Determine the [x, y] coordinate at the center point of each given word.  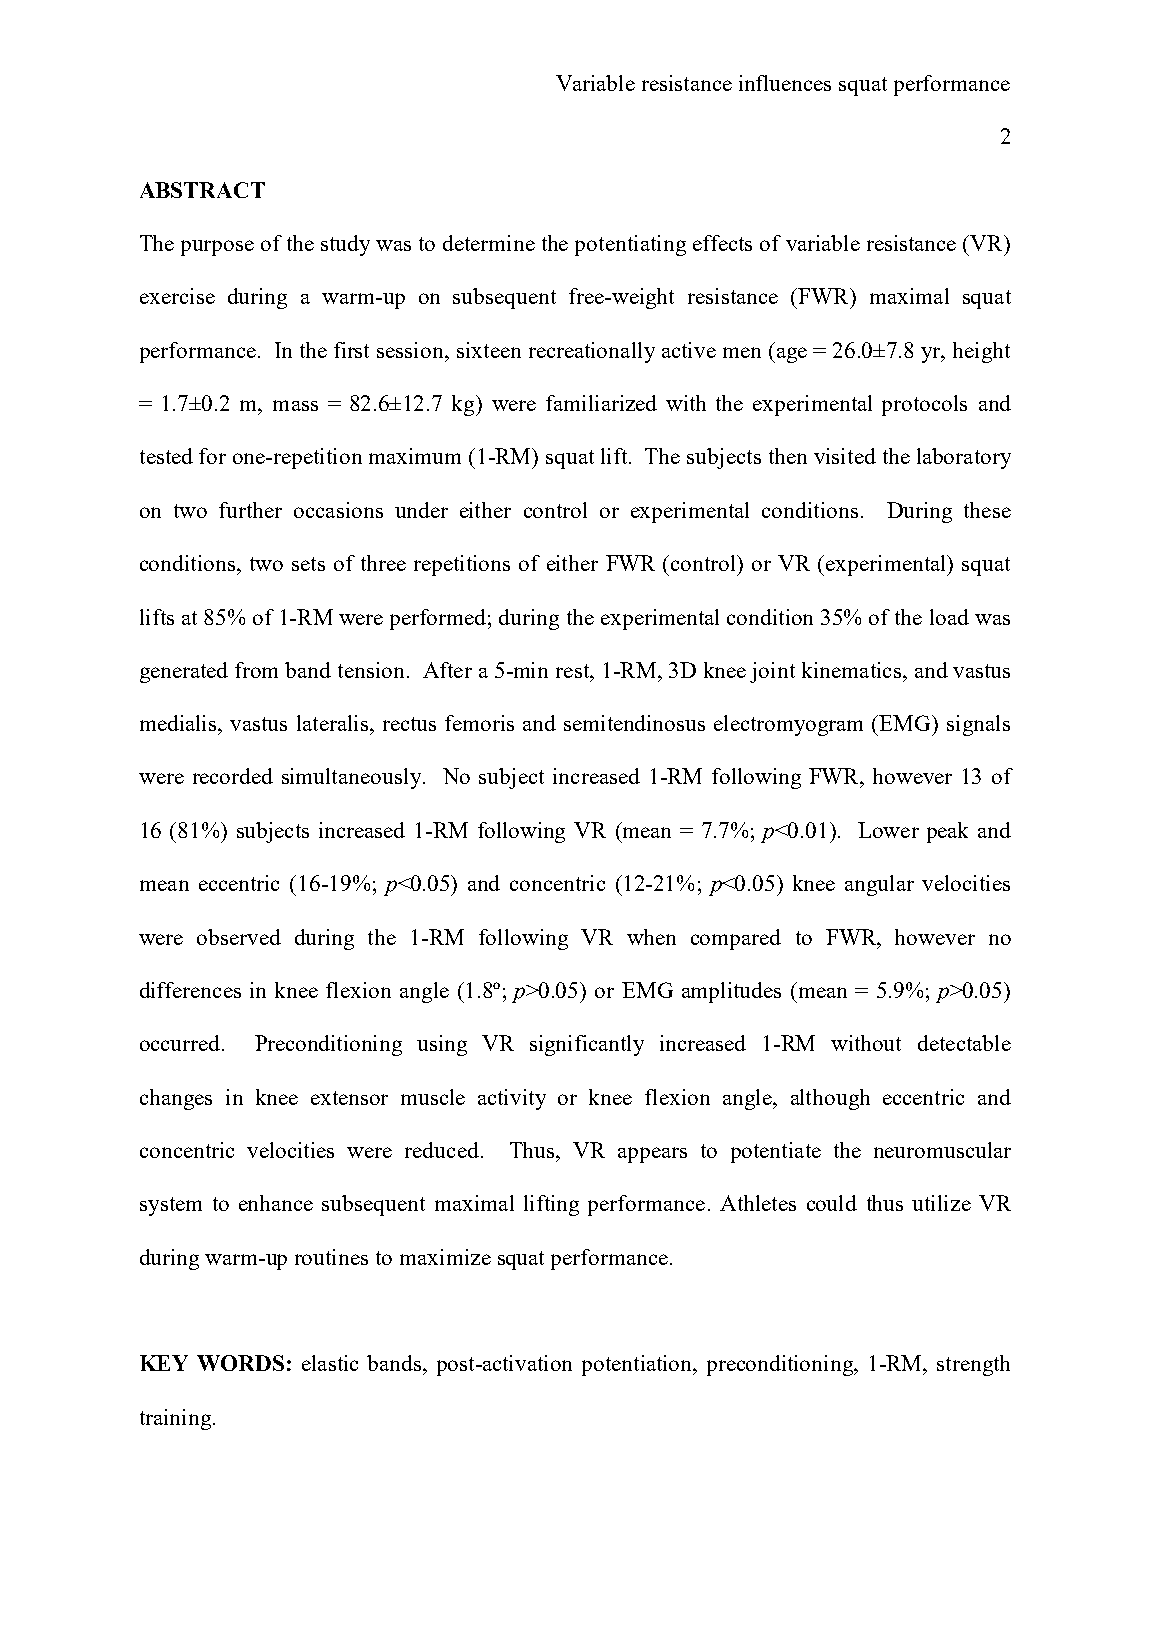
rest [573, 671]
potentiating [630, 245]
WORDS [240, 1363]
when [651, 937]
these [987, 510]
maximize [445, 1257]
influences [785, 83]
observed [239, 937]
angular [879, 885]
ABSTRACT [202, 190]
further [250, 510]
